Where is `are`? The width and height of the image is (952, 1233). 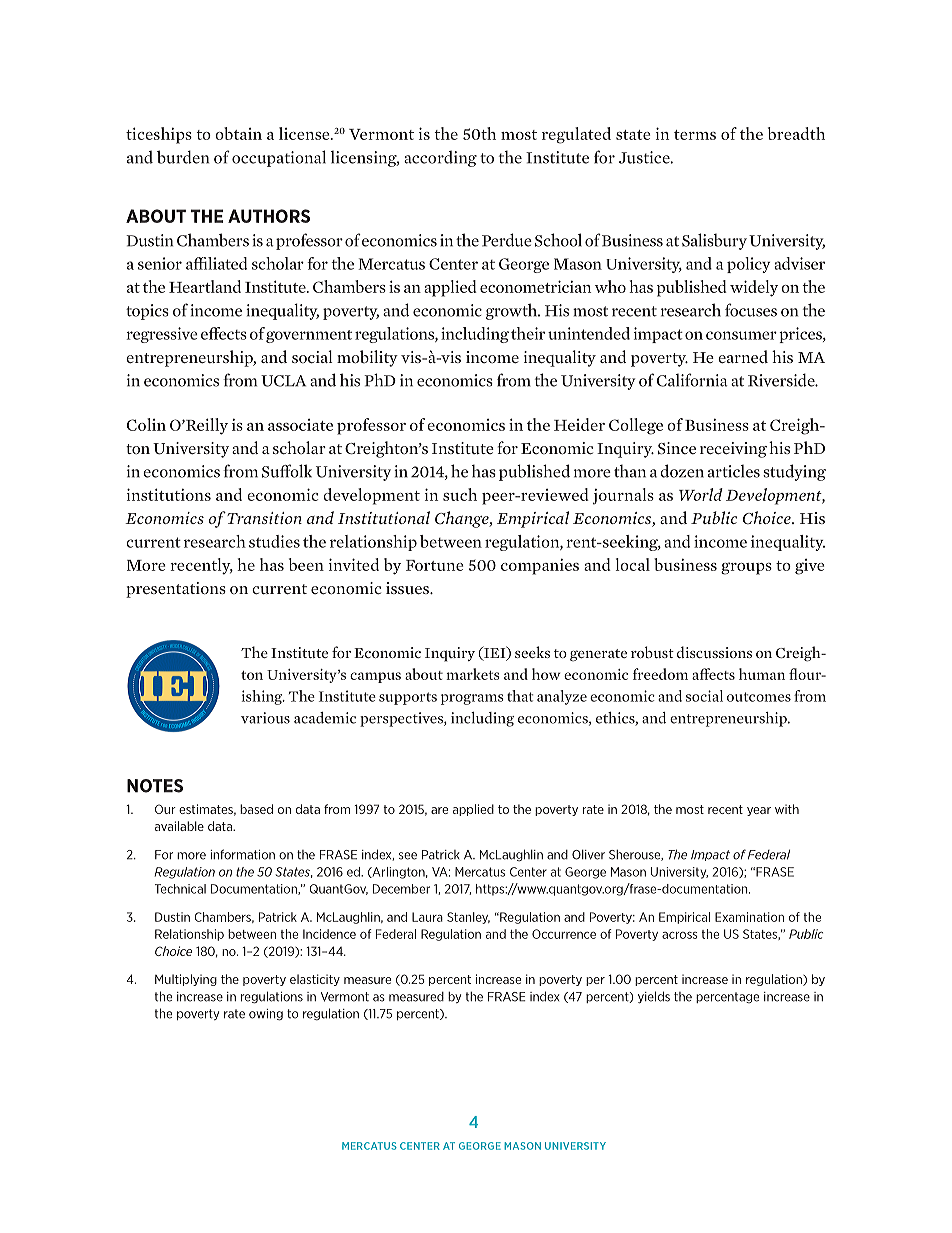
are is located at coordinates (439, 810).
